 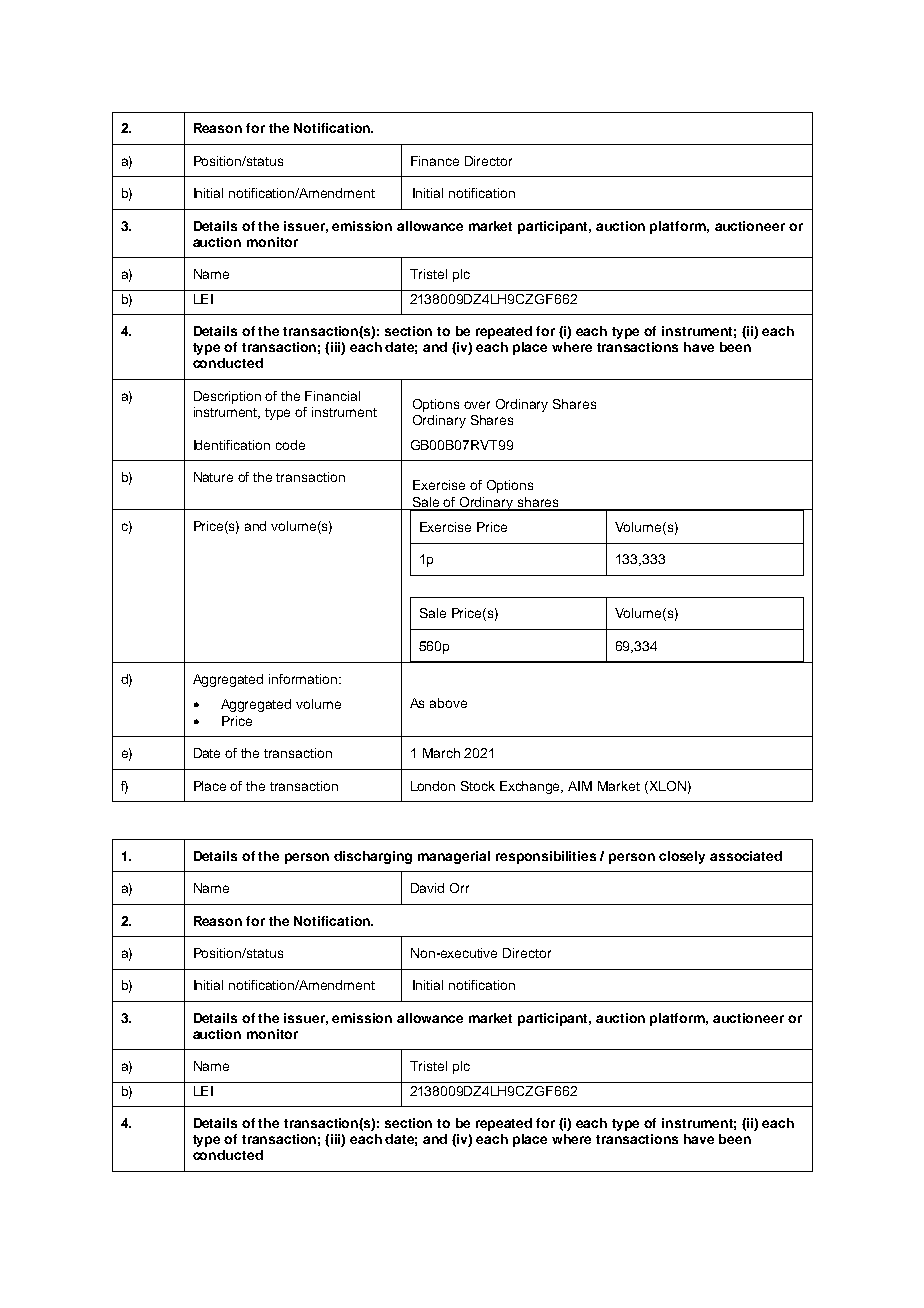 I want to click on Financial, so click(x=332, y=396).
